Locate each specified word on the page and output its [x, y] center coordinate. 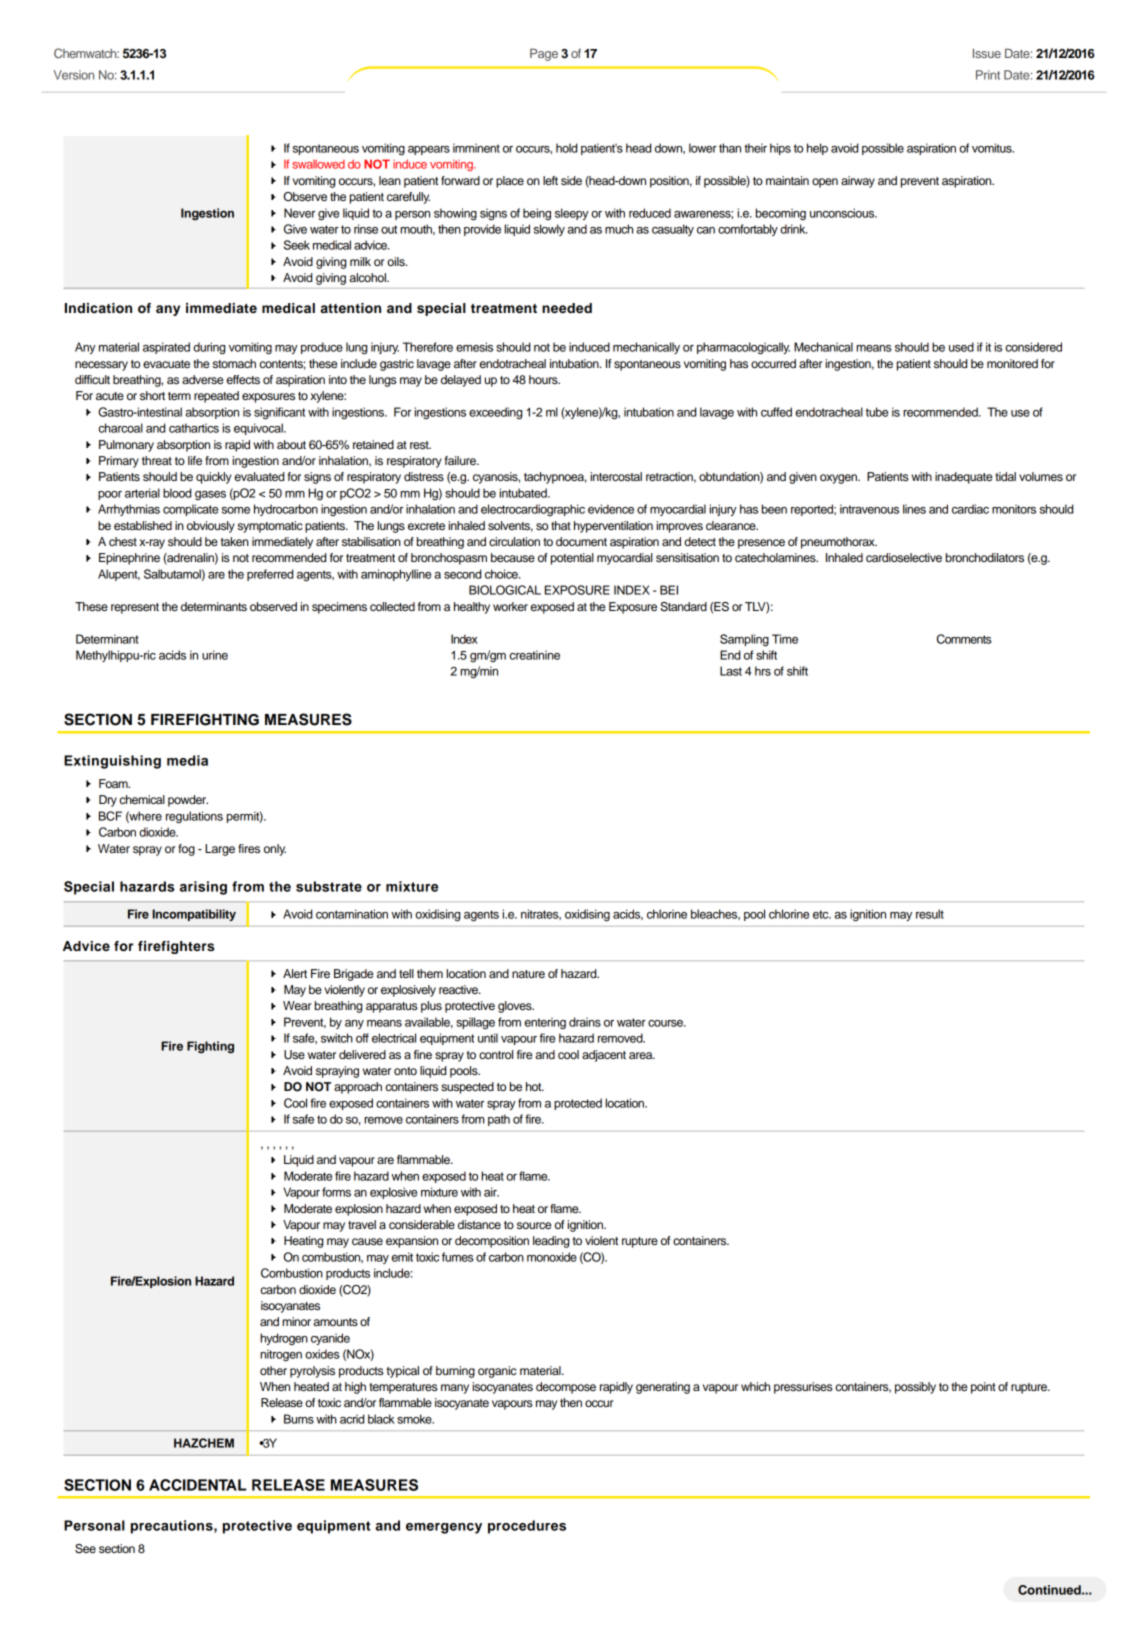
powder [188, 801]
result [930, 914]
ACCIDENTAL [197, 1485]
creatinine [535, 655]
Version [74, 75]
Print [988, 75]
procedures [527, 1527]
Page [544, 55]
